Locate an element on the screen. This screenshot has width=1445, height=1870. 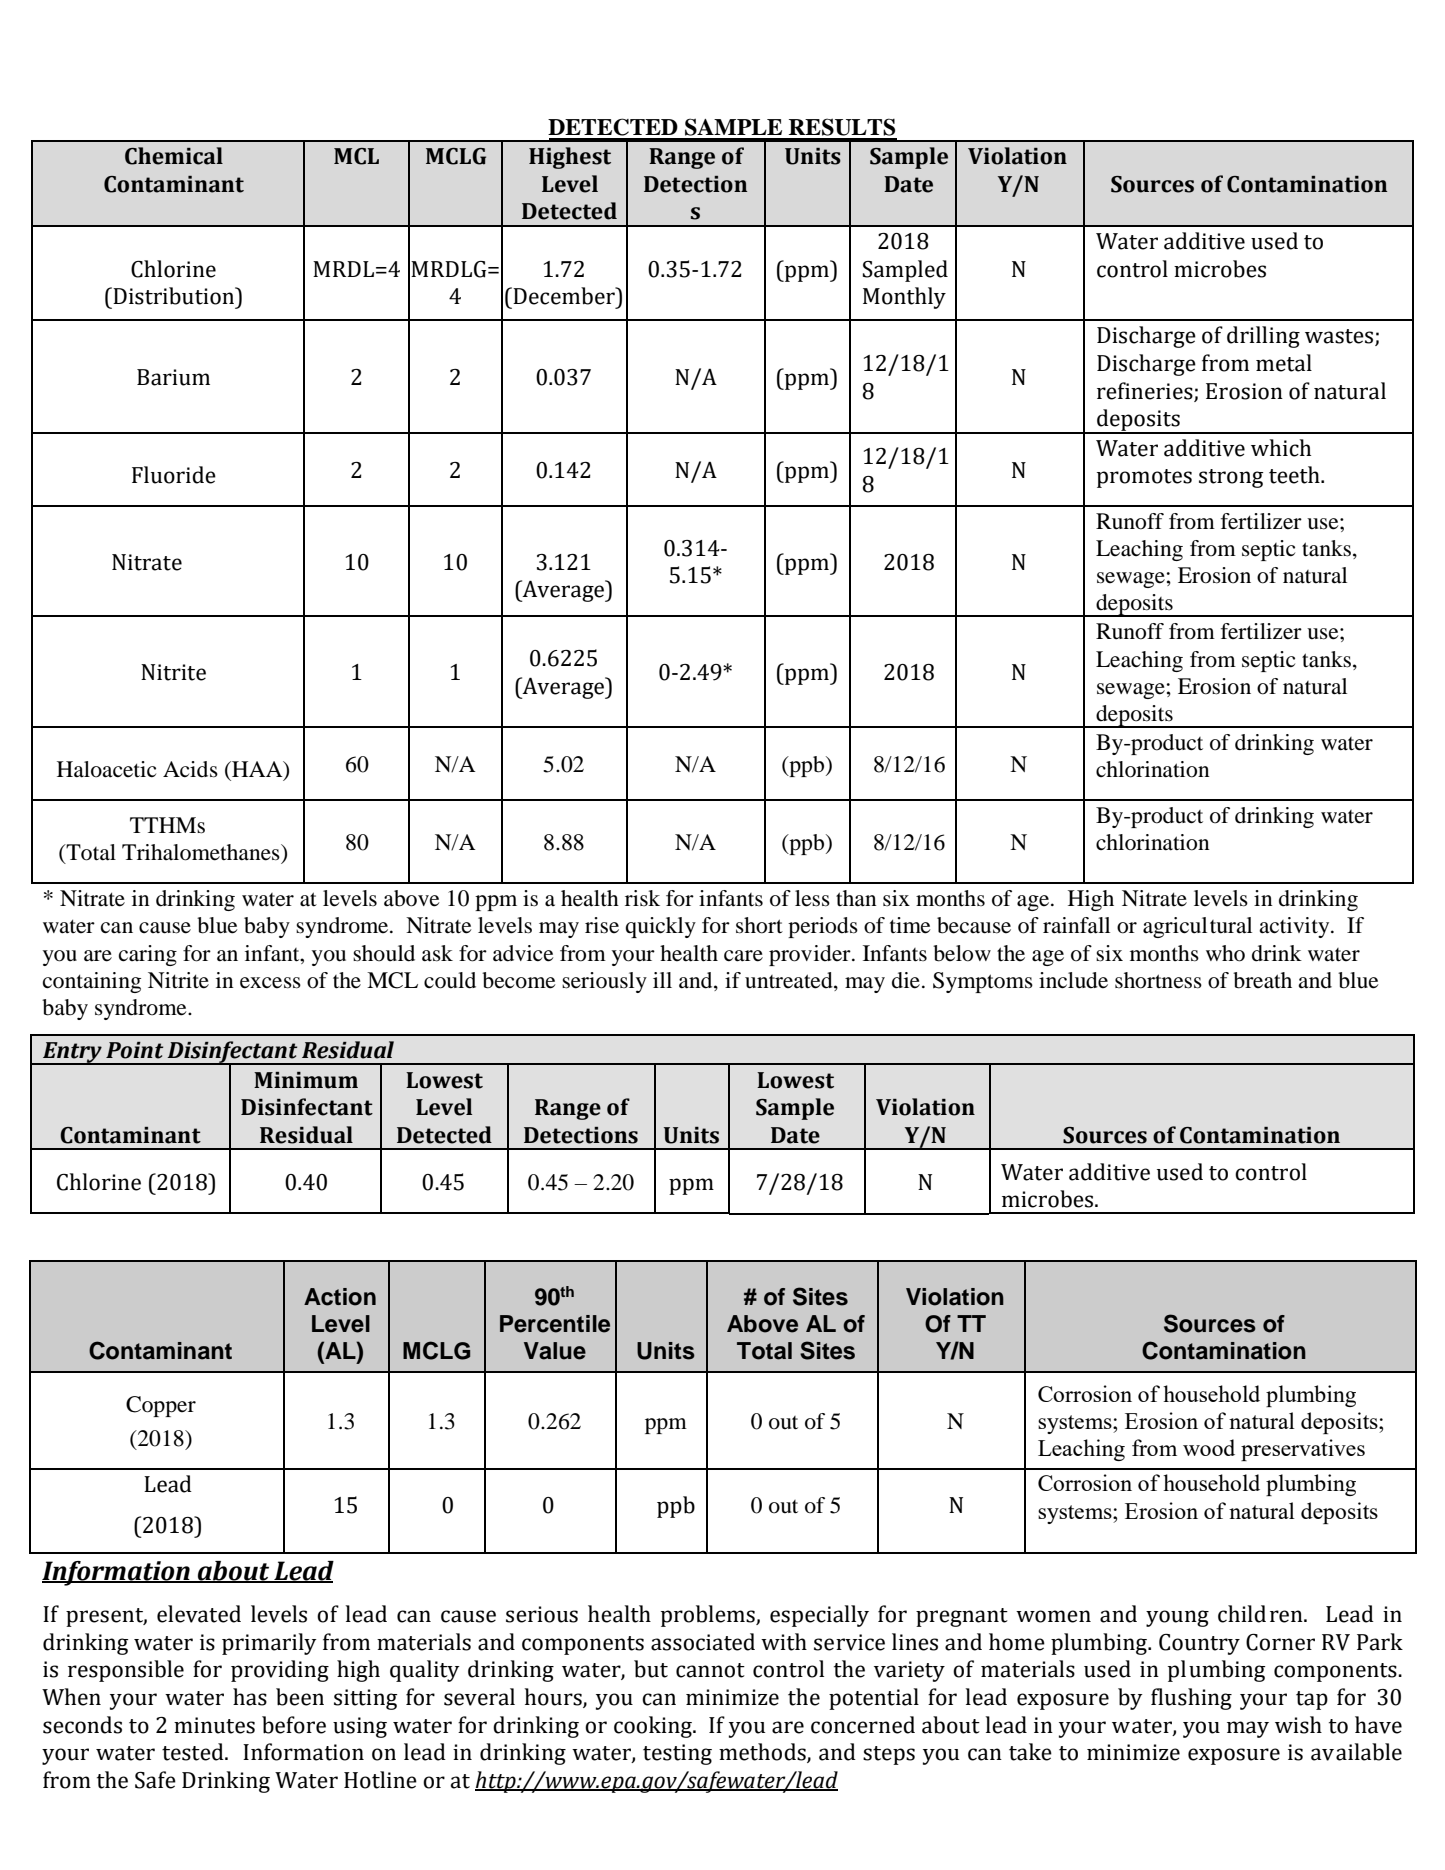
methods is located at coordinates (763, 1753).
